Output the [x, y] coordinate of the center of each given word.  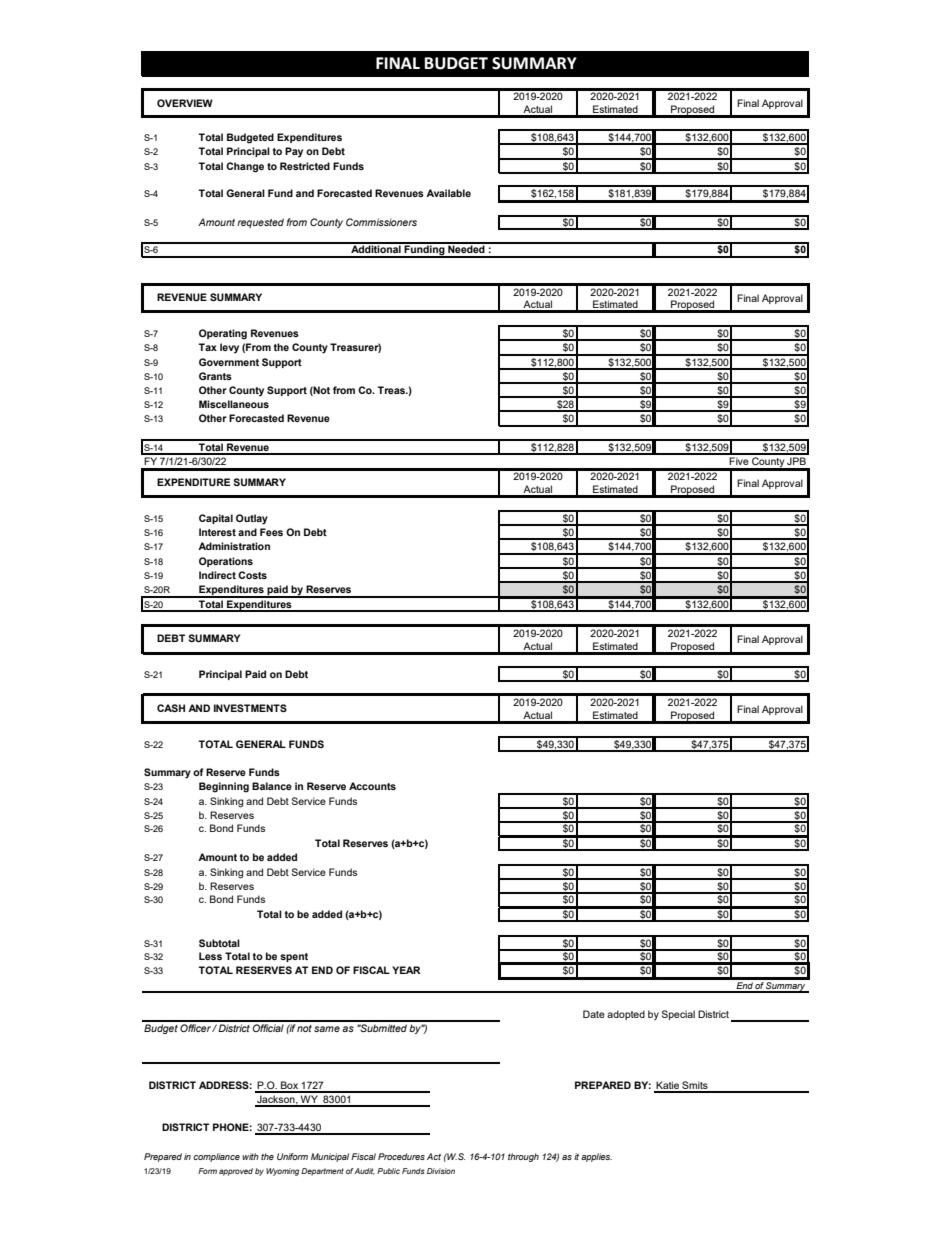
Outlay [252, 519]
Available [448, 193]
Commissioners [381, 222]
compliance [216, 1157]
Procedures [401, 1156]
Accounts [372, 786]
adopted [626, 1015]
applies [596, 1157]
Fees [271, 532]
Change [245, 167]
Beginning [224, 787]
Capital [216, 519]
